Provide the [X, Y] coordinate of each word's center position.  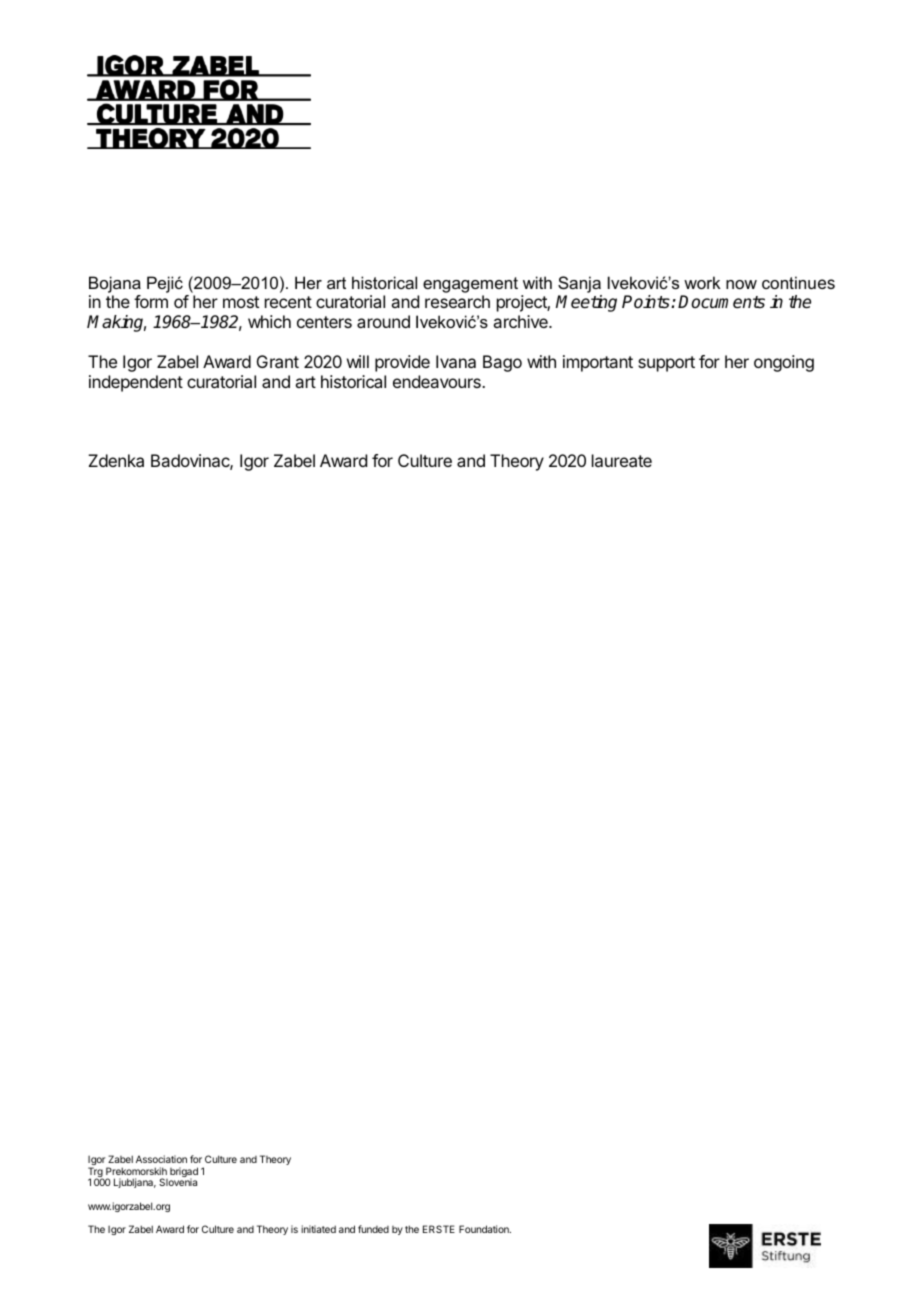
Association [161, 1159]
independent [136, 383]
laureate [622, 460]
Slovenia [178, 1182]
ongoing [784, 363]
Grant [278, 361]
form [151, 301]
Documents [721, 302]
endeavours [438, 381]
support [666, 364]
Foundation [485, 1229]
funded [373, 1229]
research [457, 301]
